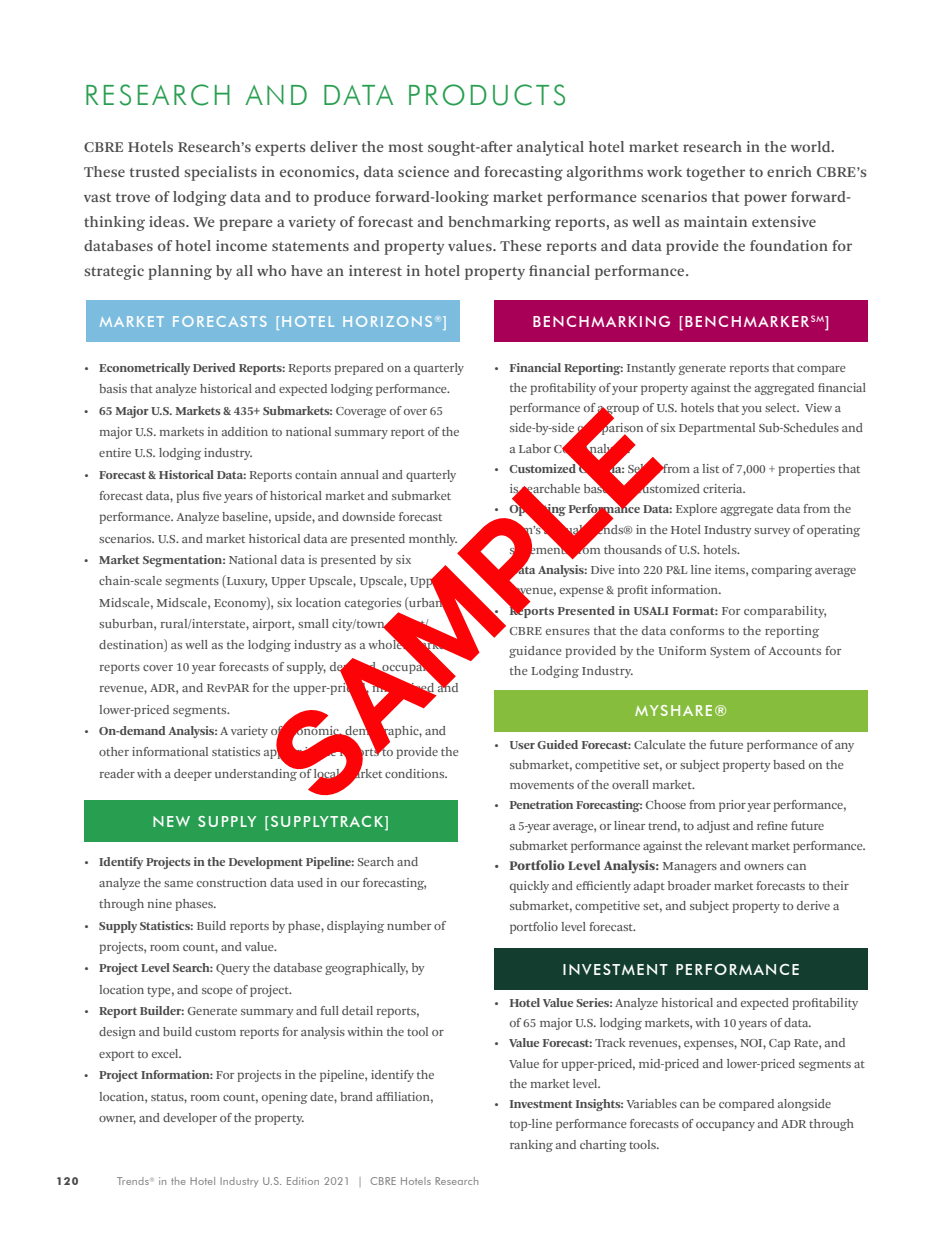 This document has height=1233, width=952. I want to click on trusted, so click(155, 171).
